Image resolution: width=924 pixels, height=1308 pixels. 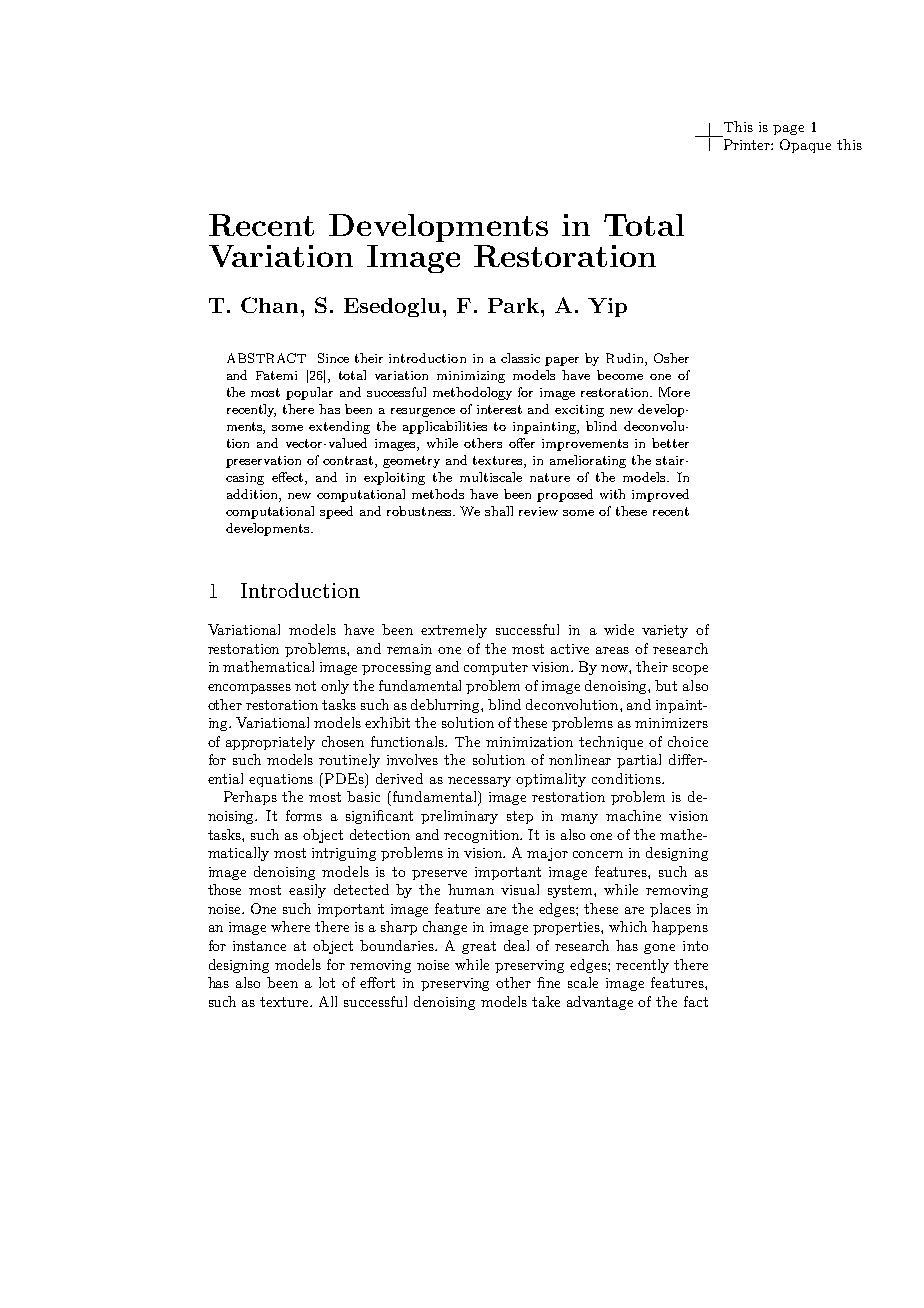 What do you see at coordinates (548, 982) in the screenshot?
I see `fine` at bounding box center [548, 982].
